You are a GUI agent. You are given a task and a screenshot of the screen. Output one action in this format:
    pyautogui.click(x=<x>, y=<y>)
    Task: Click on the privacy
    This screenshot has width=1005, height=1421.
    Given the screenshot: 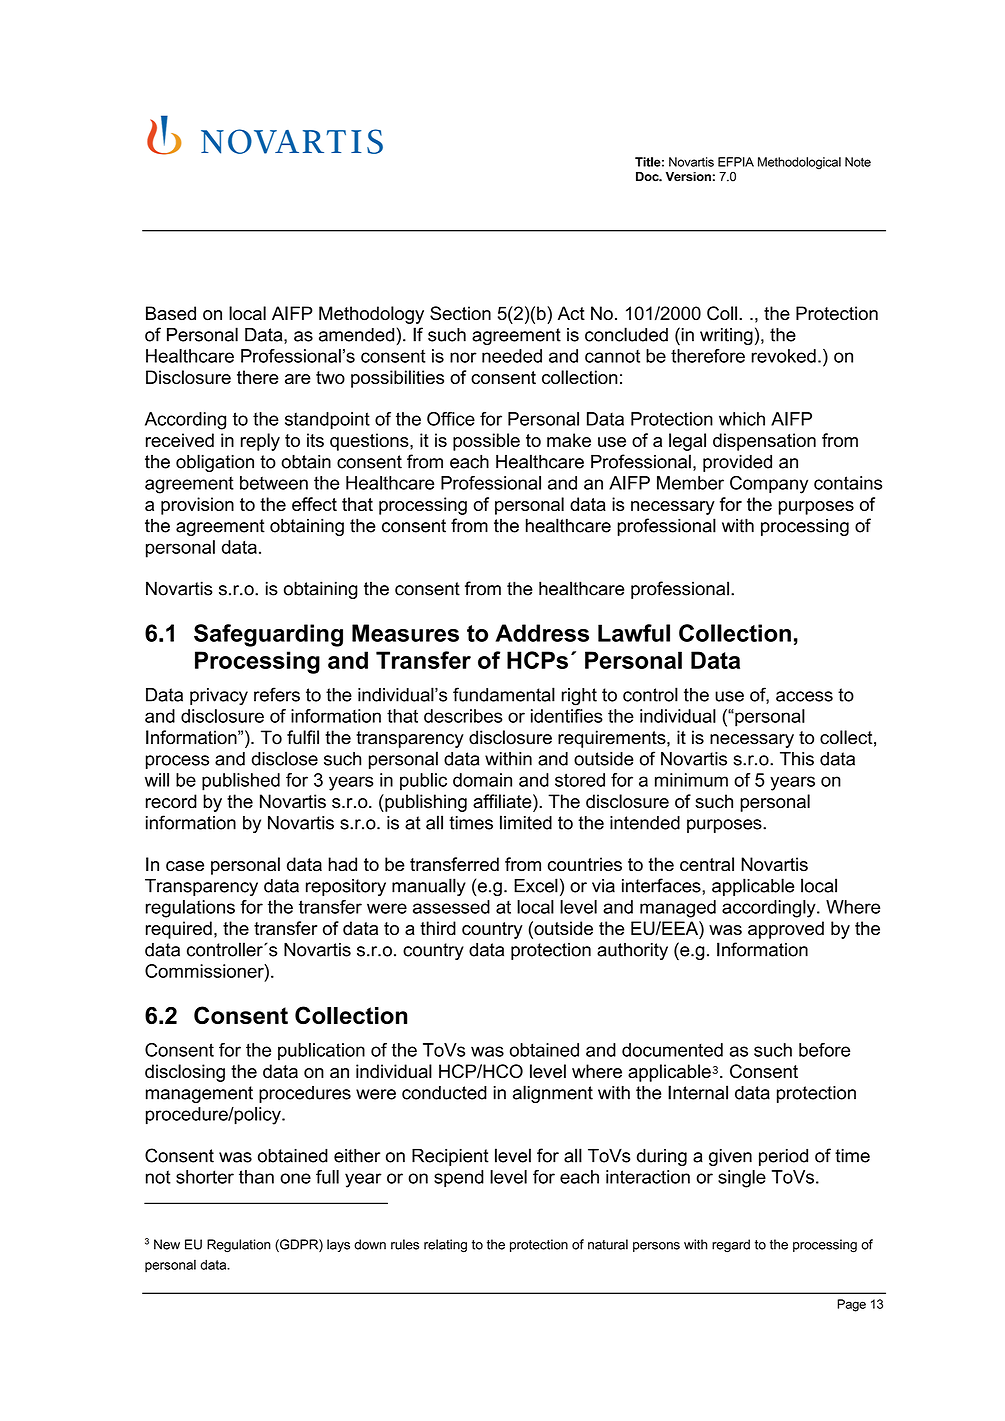 What is the action you would take?
    pyautogui.click(x=219, y=696)
